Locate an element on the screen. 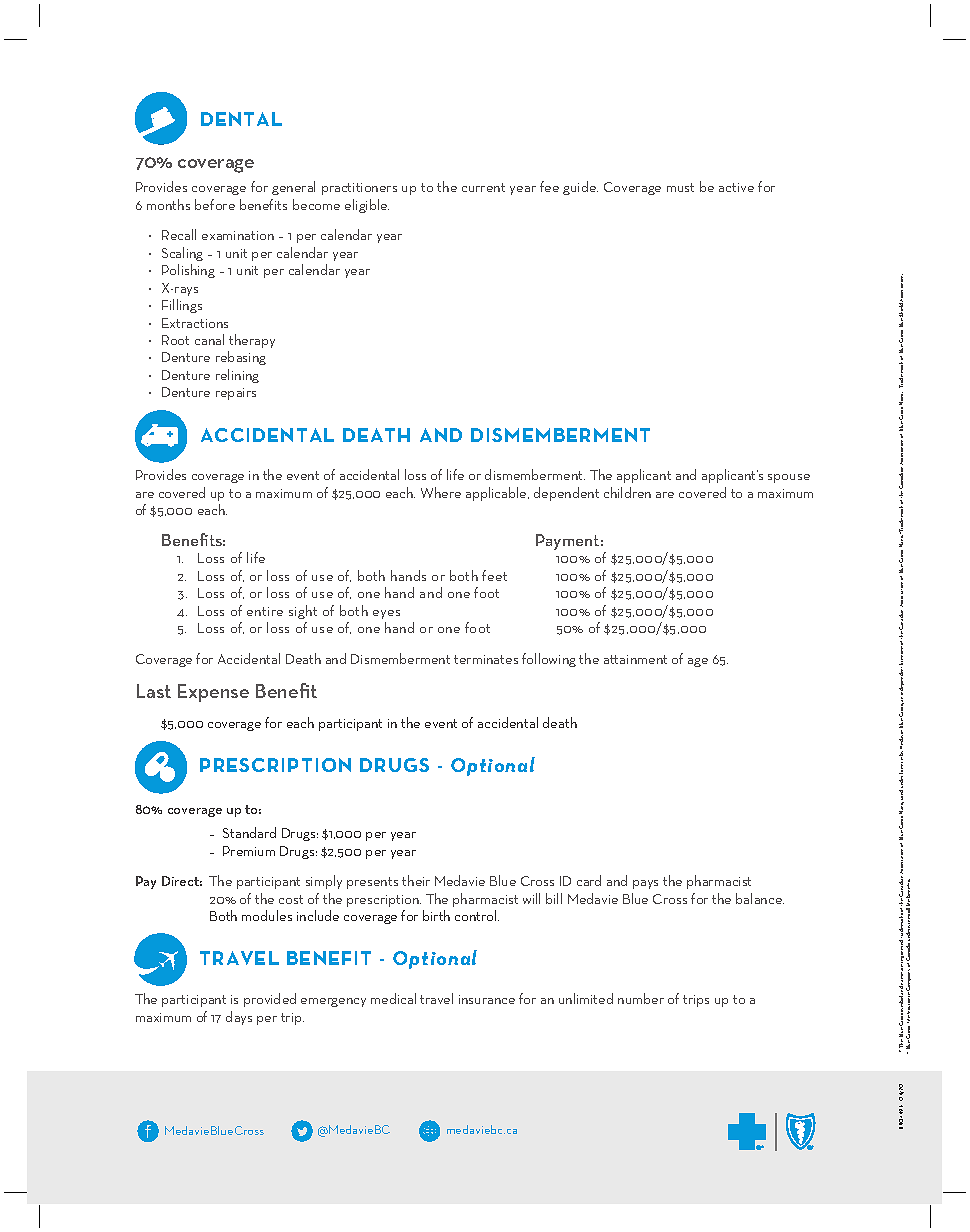 The height and width of the screenshot is (1232, 970). spouse is located at coordinates (789, 478).
